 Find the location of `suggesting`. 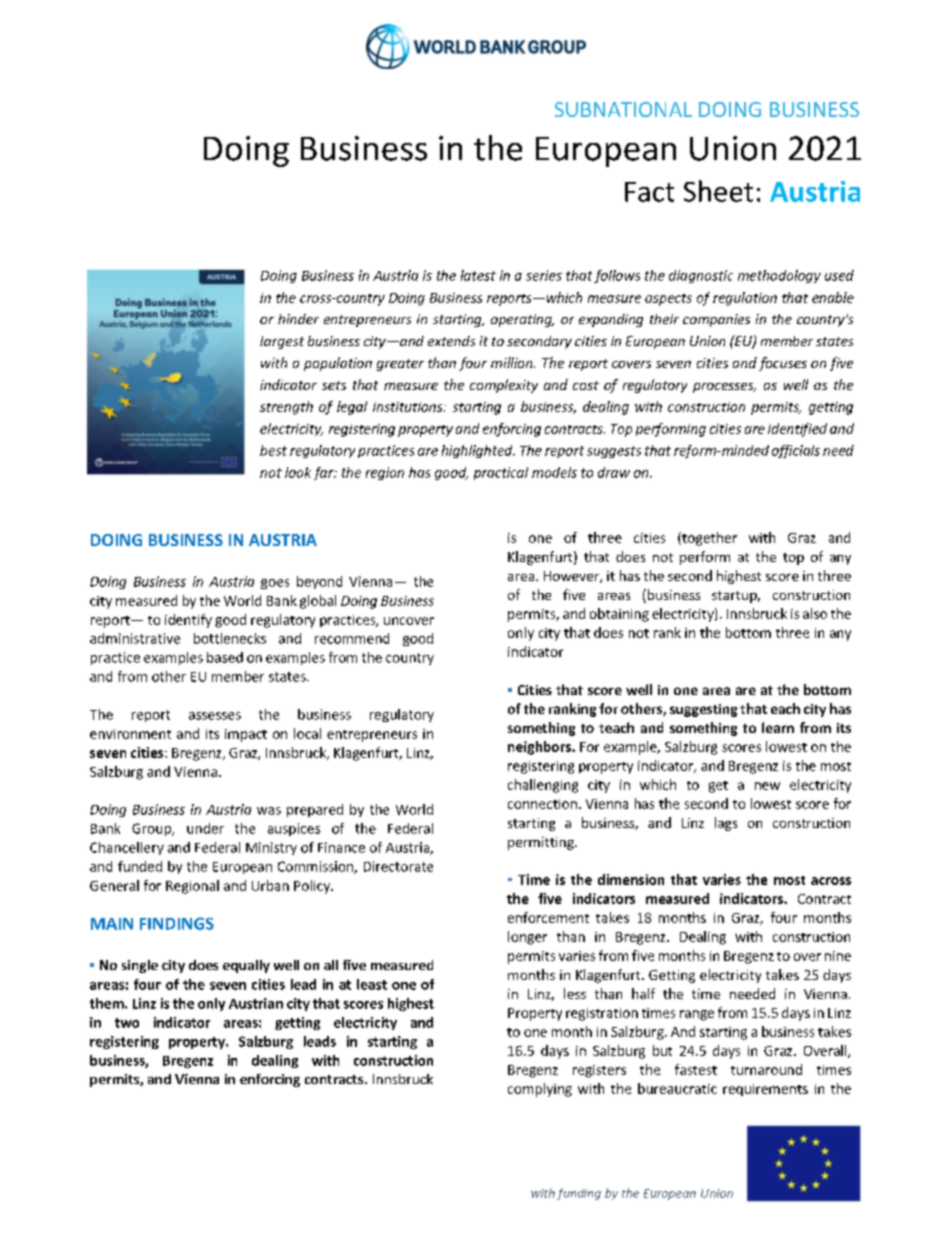

suggesting is located at coordinates (703, 710).
